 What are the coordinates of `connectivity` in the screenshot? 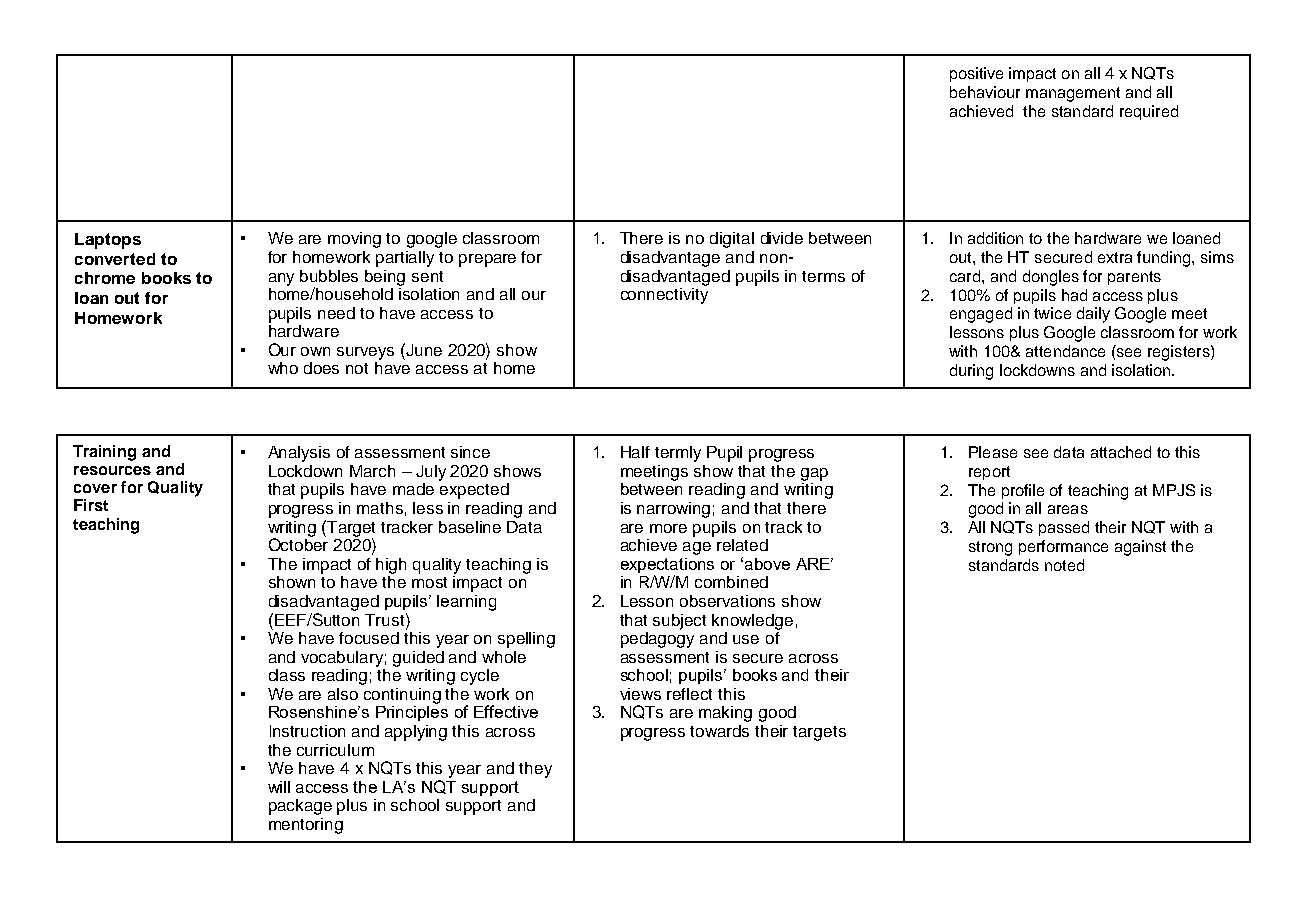 It's located at (664, 296).
